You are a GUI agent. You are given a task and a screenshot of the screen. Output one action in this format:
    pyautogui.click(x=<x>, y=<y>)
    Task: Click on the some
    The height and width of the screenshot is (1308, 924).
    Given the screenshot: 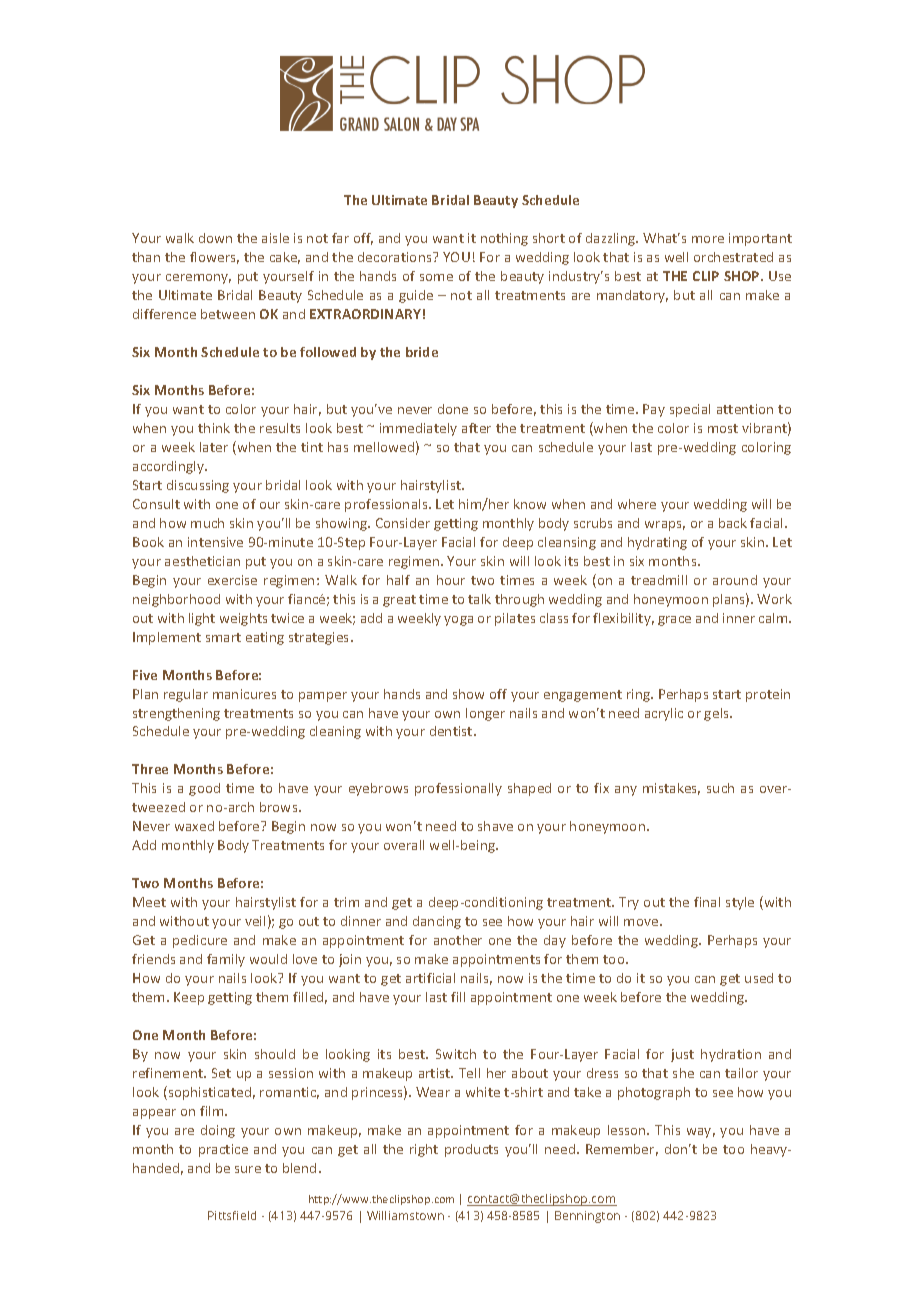 What is the action you would take?
    pyautogui.click(x=436, y=277)
